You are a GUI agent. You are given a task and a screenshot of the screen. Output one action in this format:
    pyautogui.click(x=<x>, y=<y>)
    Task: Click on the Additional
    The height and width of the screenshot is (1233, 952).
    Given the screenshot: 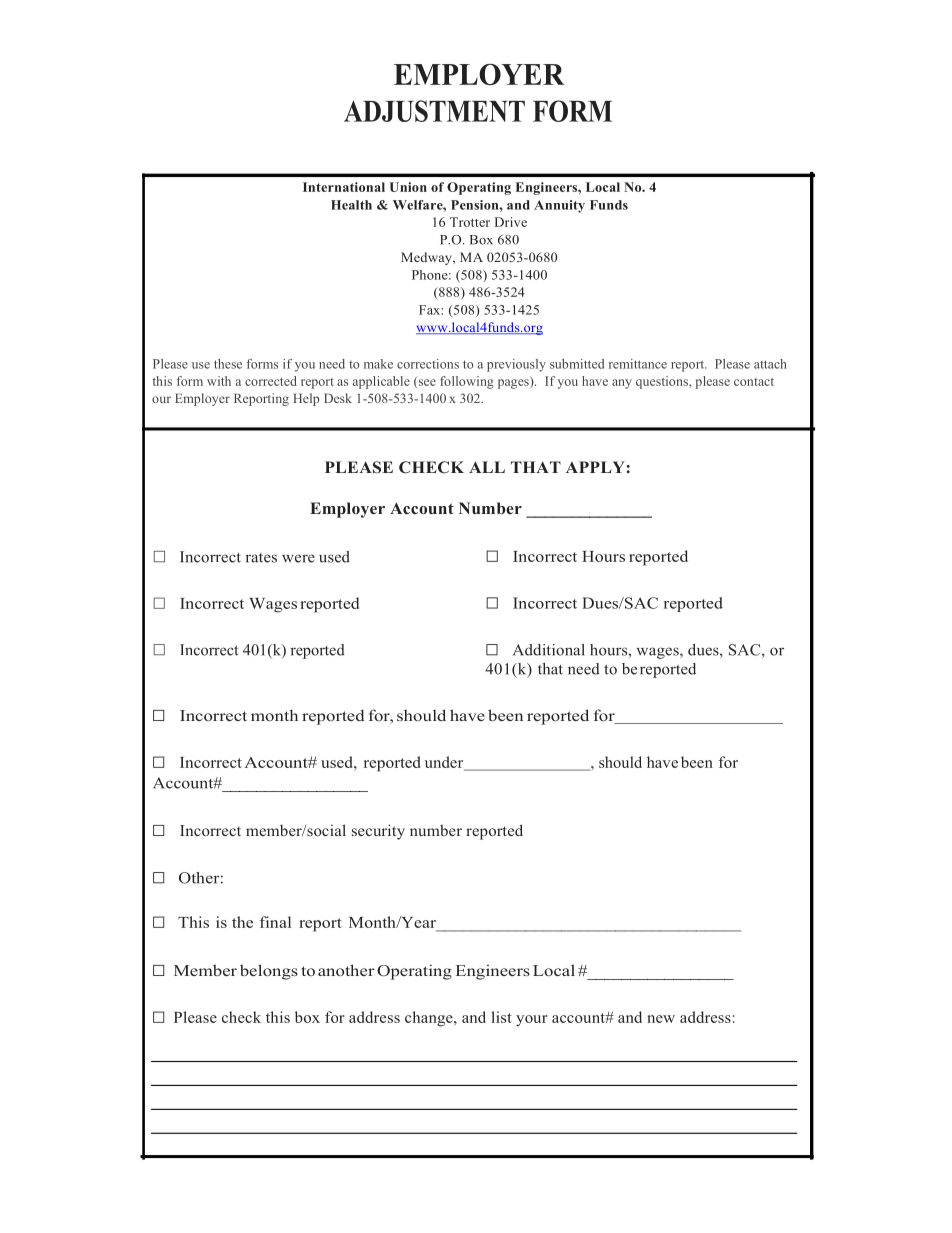 What is the action you would take?
    pyautogui.click(x=549, y=650)
